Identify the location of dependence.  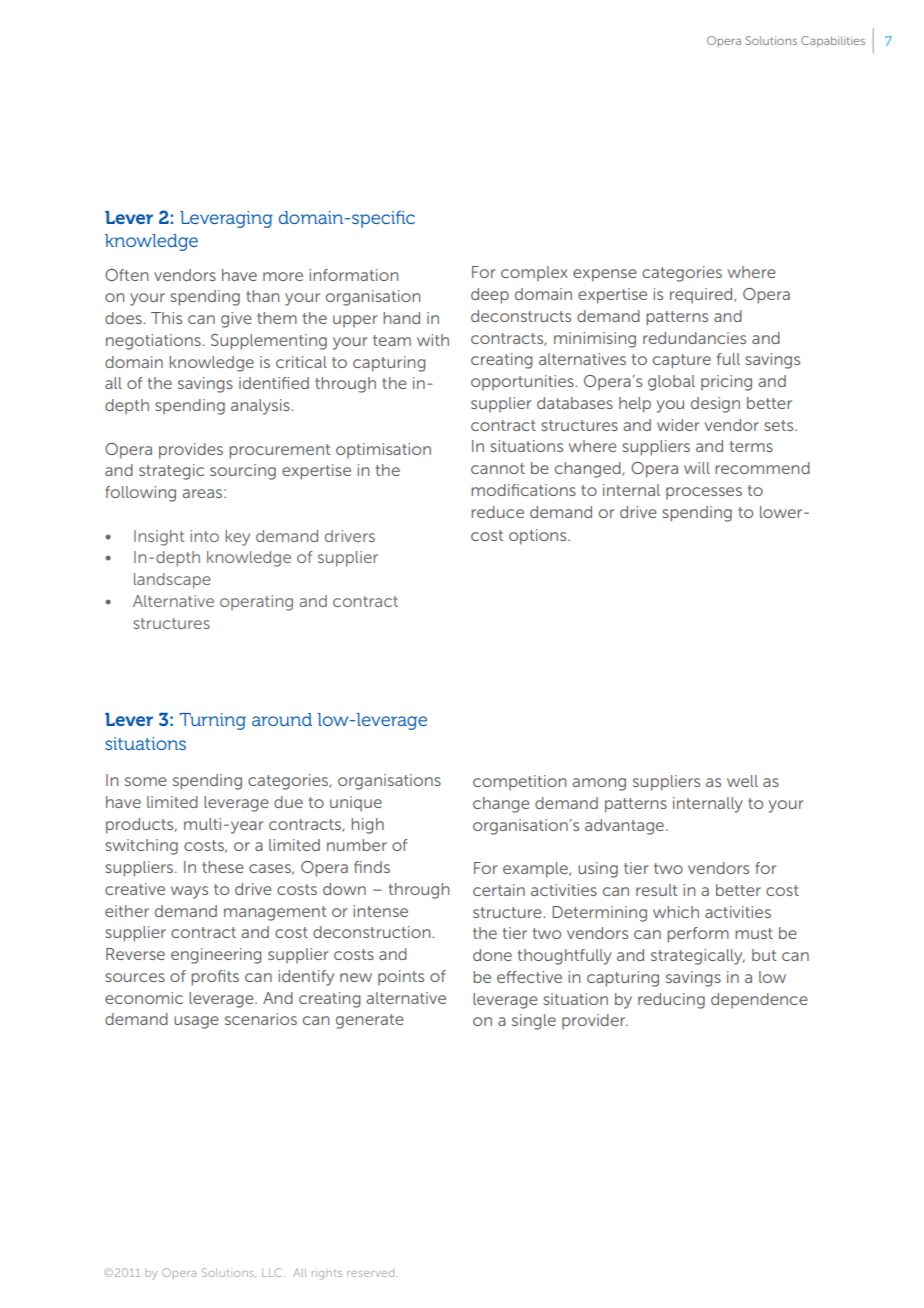
(759, 1000).
